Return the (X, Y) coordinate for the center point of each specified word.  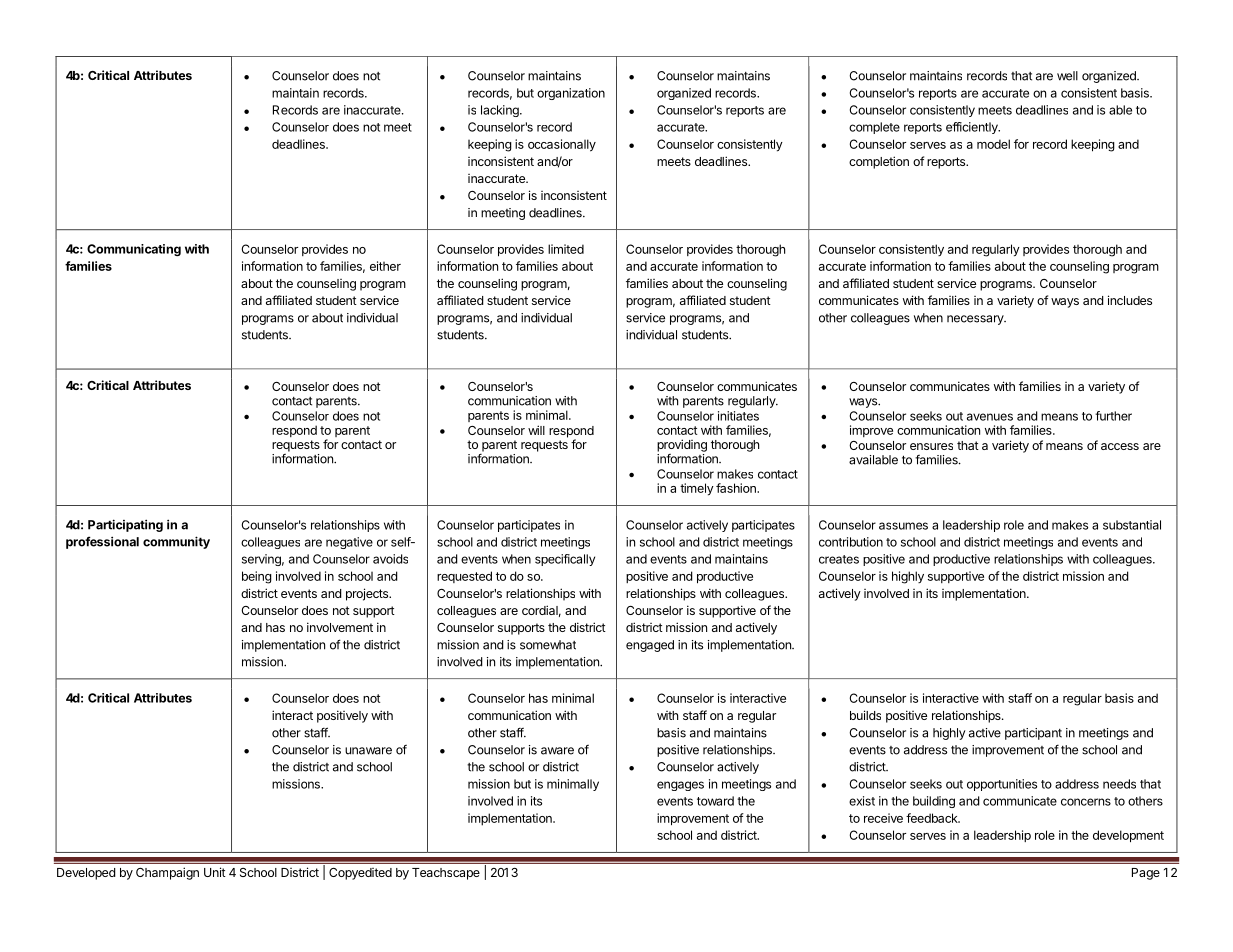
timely (697, 489)
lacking (501, 111)
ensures (931, 446)
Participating (125, 525)
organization (571, 94)
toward (715, 801)
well (1067, 76)
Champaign (167, 873)
